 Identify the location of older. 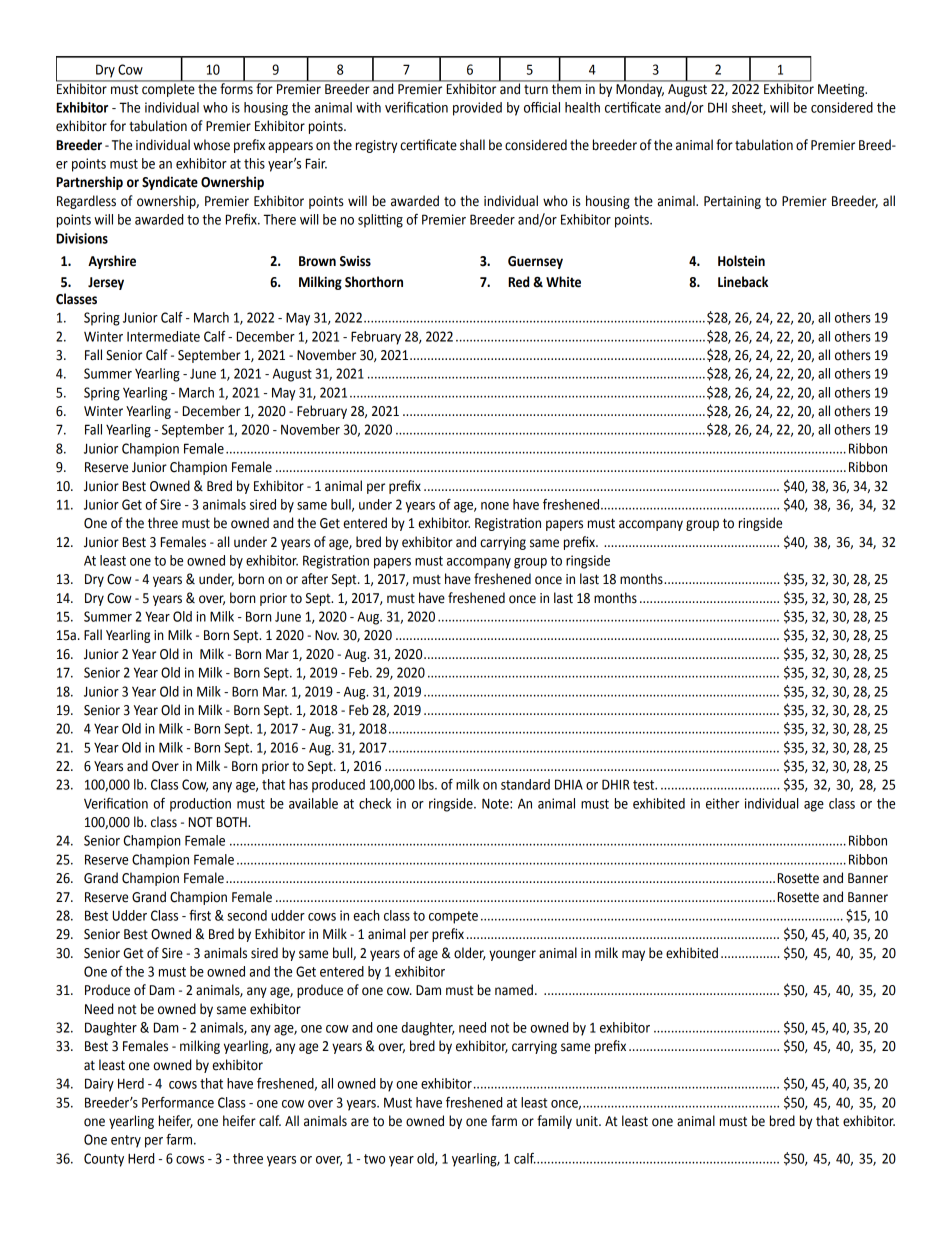
(469, 953).
